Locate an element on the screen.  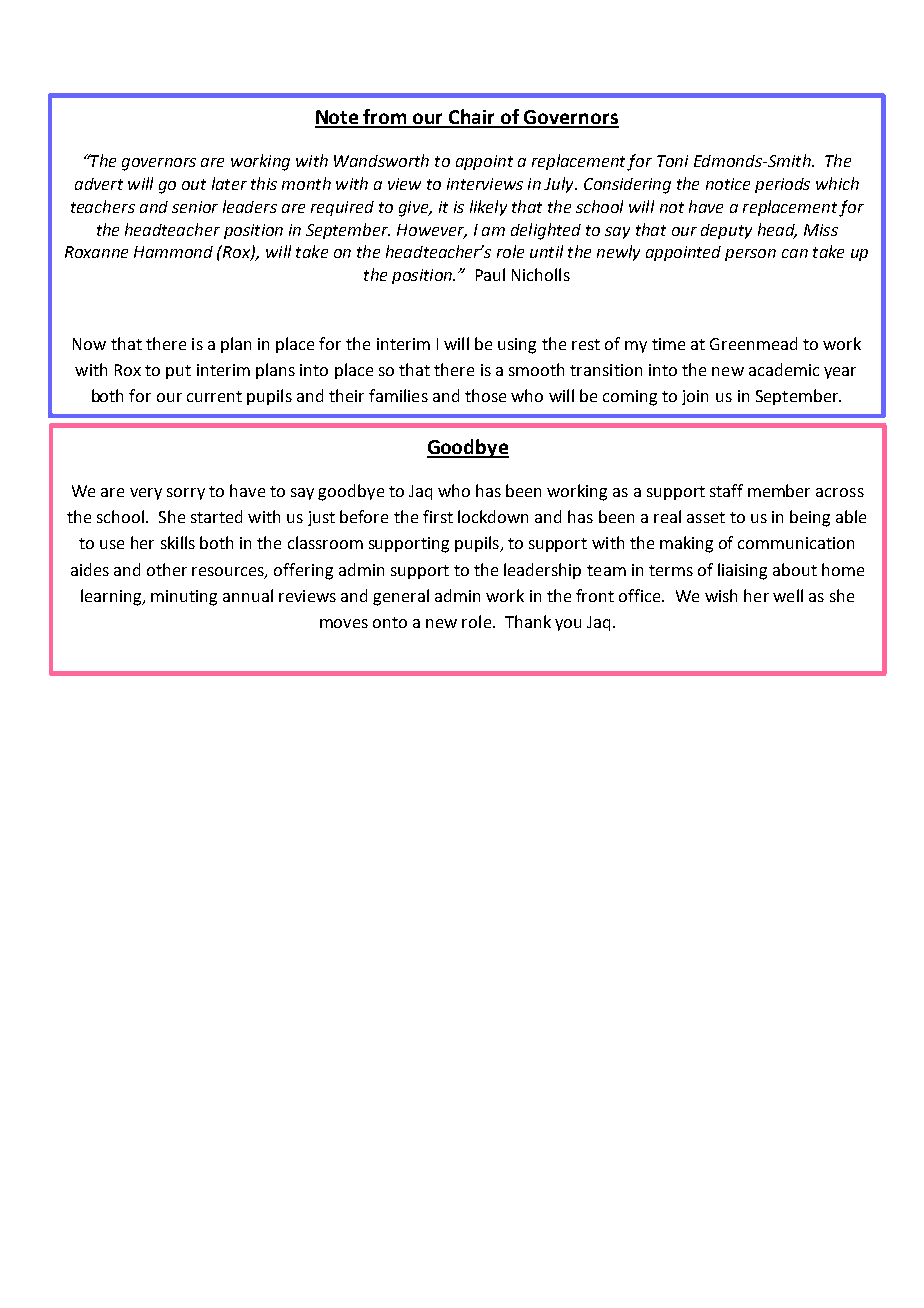
smooth is located at coordinates (536, 369).
